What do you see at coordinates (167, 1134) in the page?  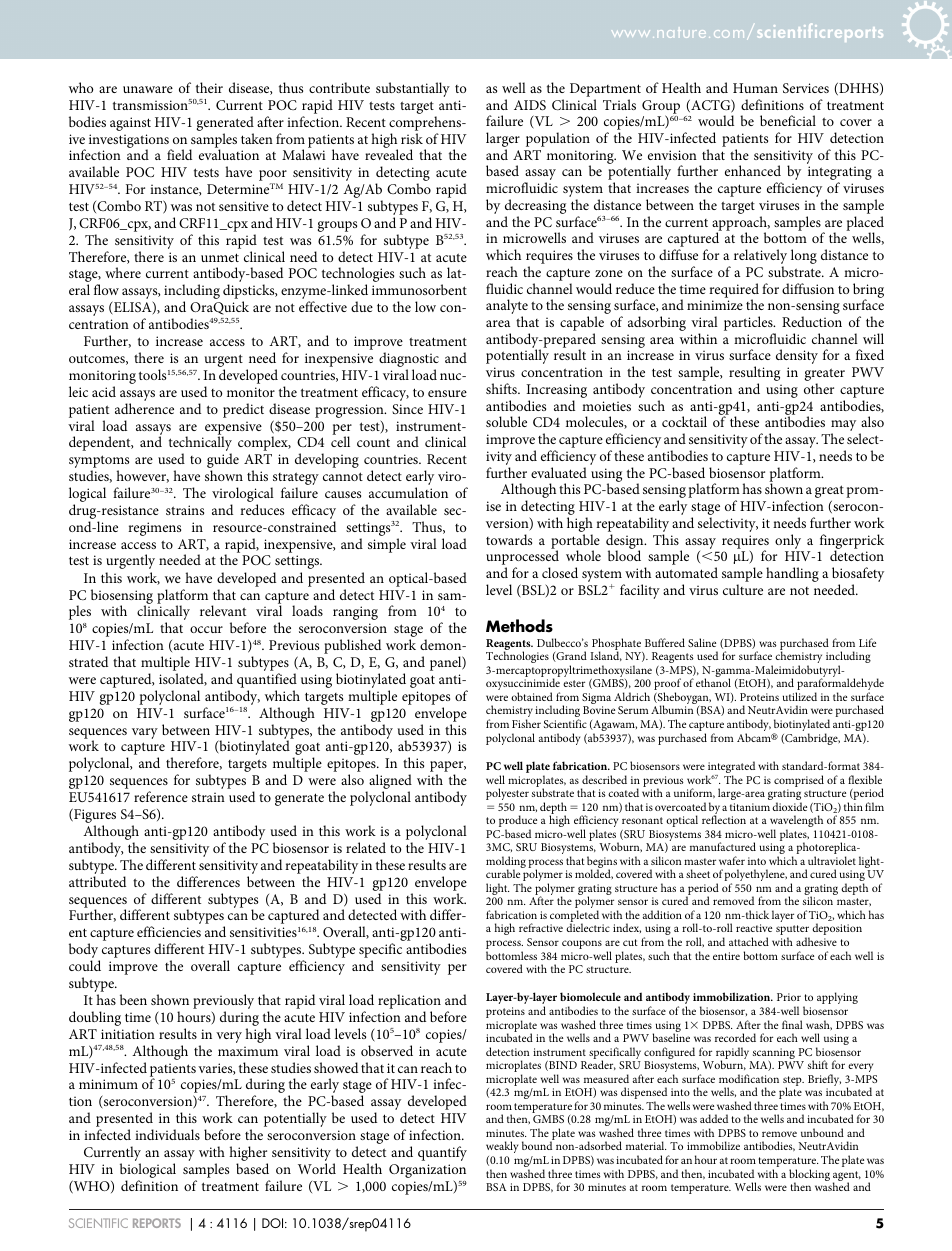 I see `individuals` at bounding box center [167, 1134].
